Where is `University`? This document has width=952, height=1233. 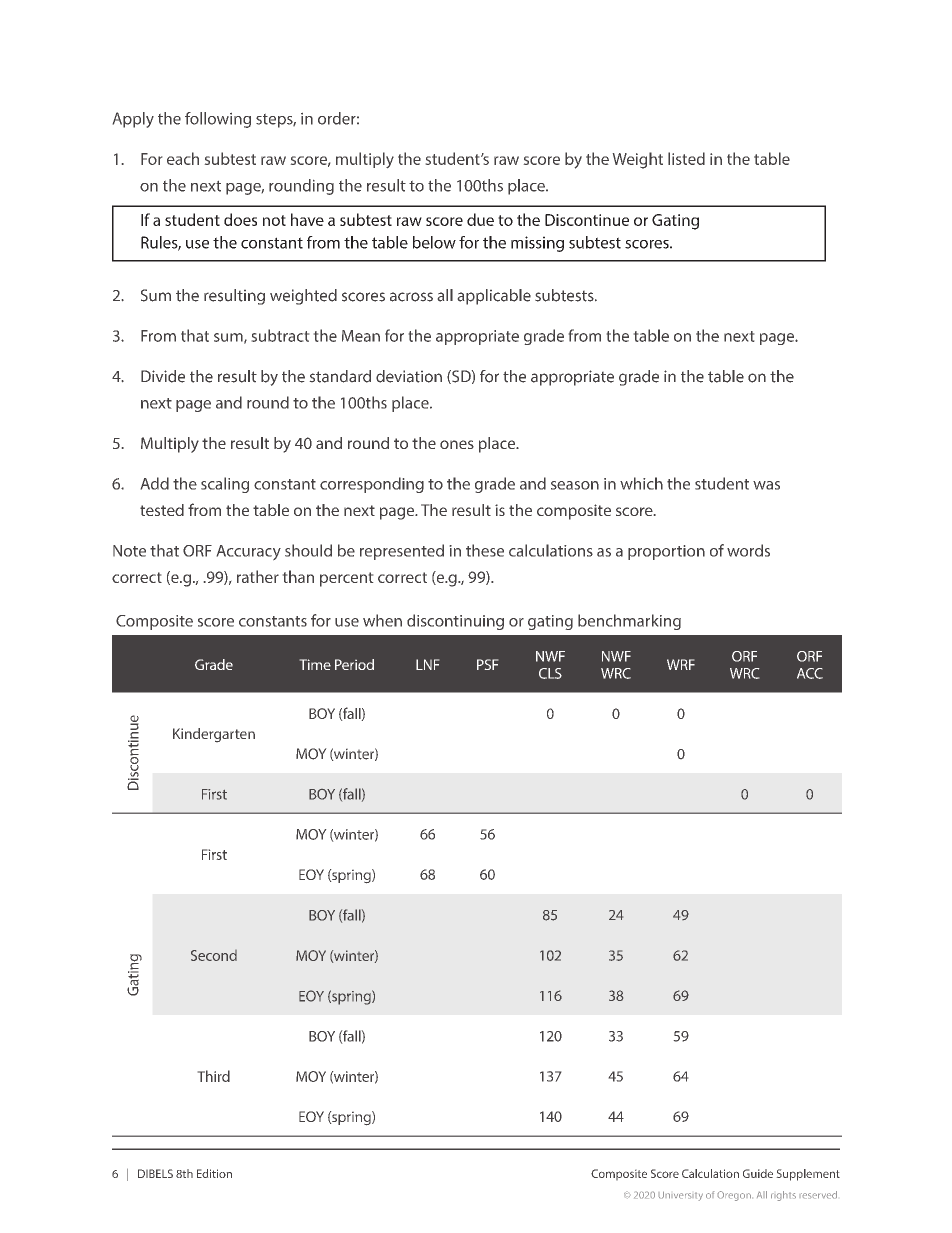
University is located at coordinates (680, 1196).
